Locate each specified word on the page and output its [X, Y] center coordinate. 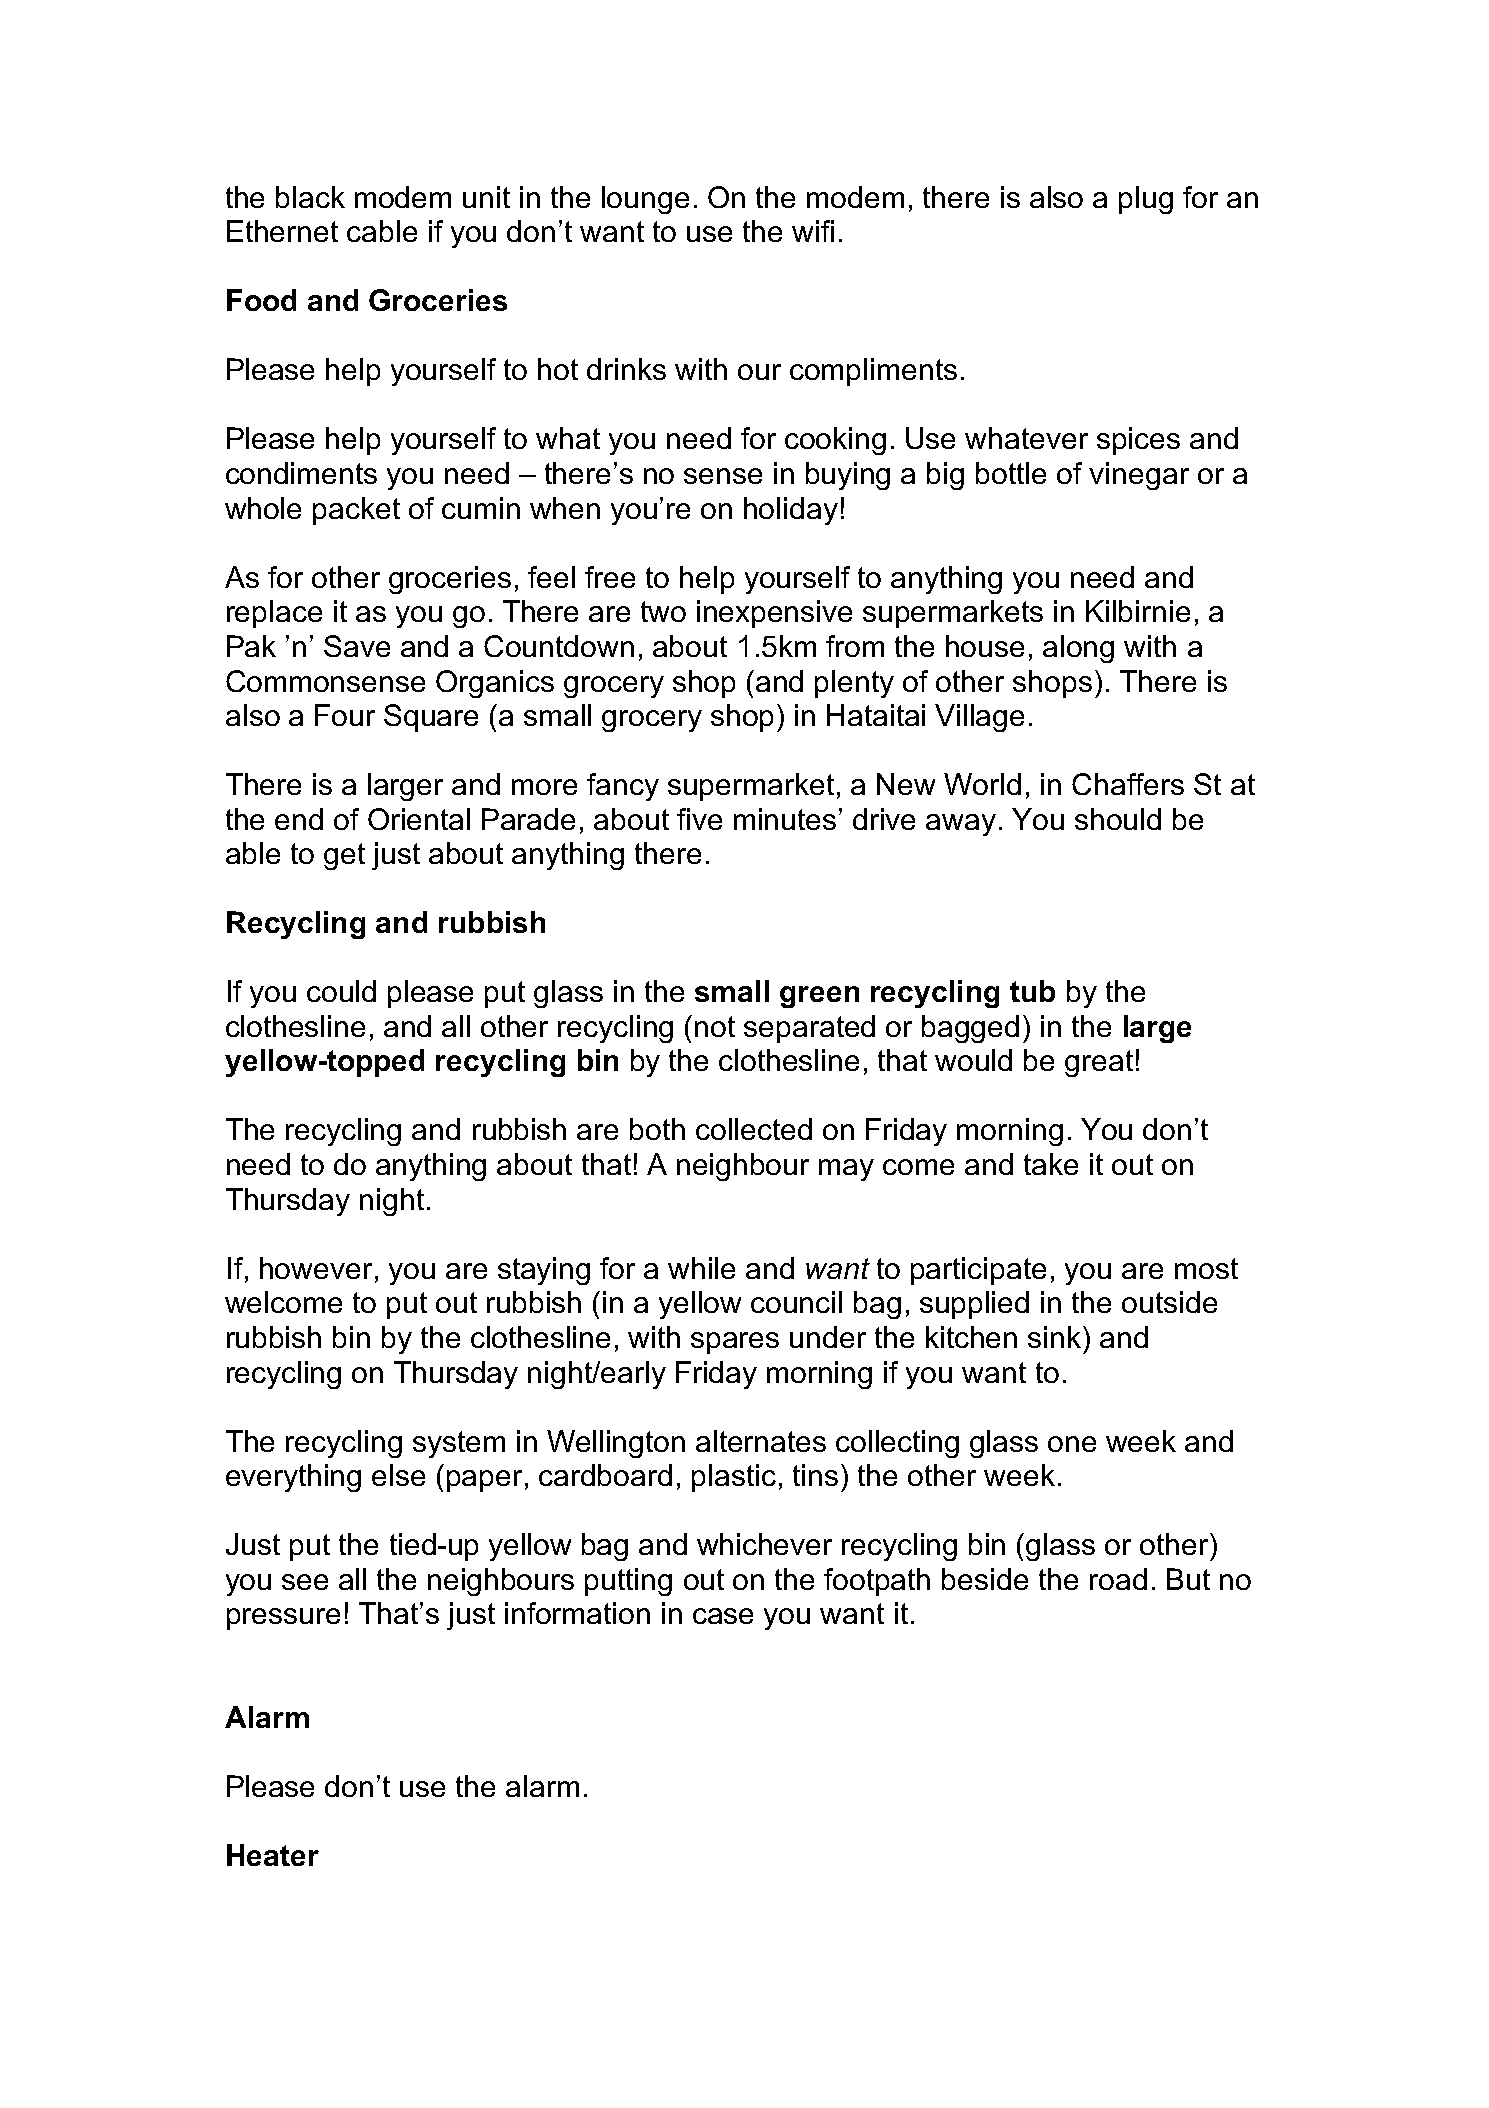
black [310, 197]
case [723, 1616]
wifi [813, 231]
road [1118, 1579]
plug [1146, 200]
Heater [273, 1855]
